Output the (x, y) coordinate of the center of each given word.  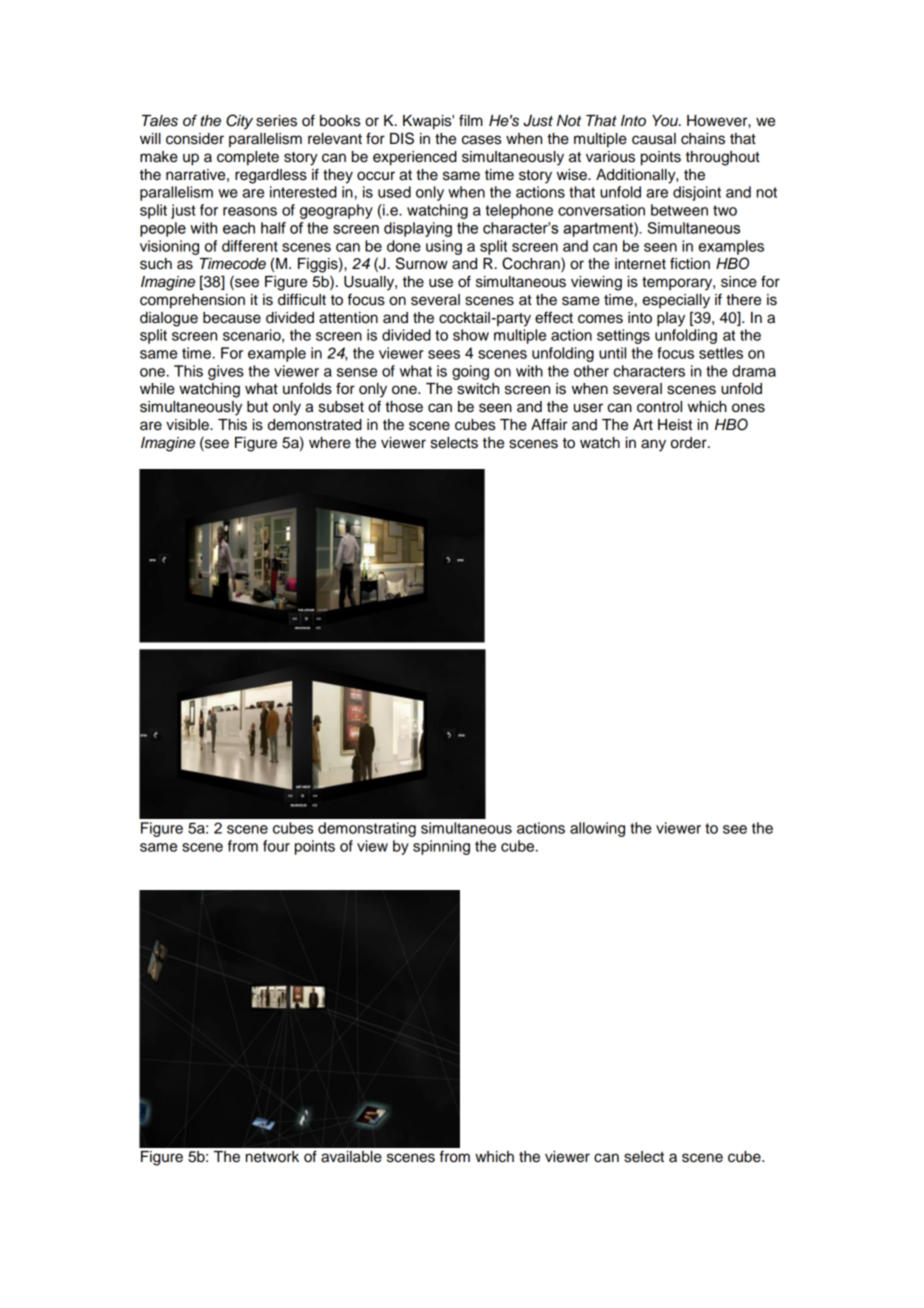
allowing (597, 829)
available (351, 1157)
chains (703, 139)
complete (248, 158)
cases (481, 140)
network (272, 1157)
